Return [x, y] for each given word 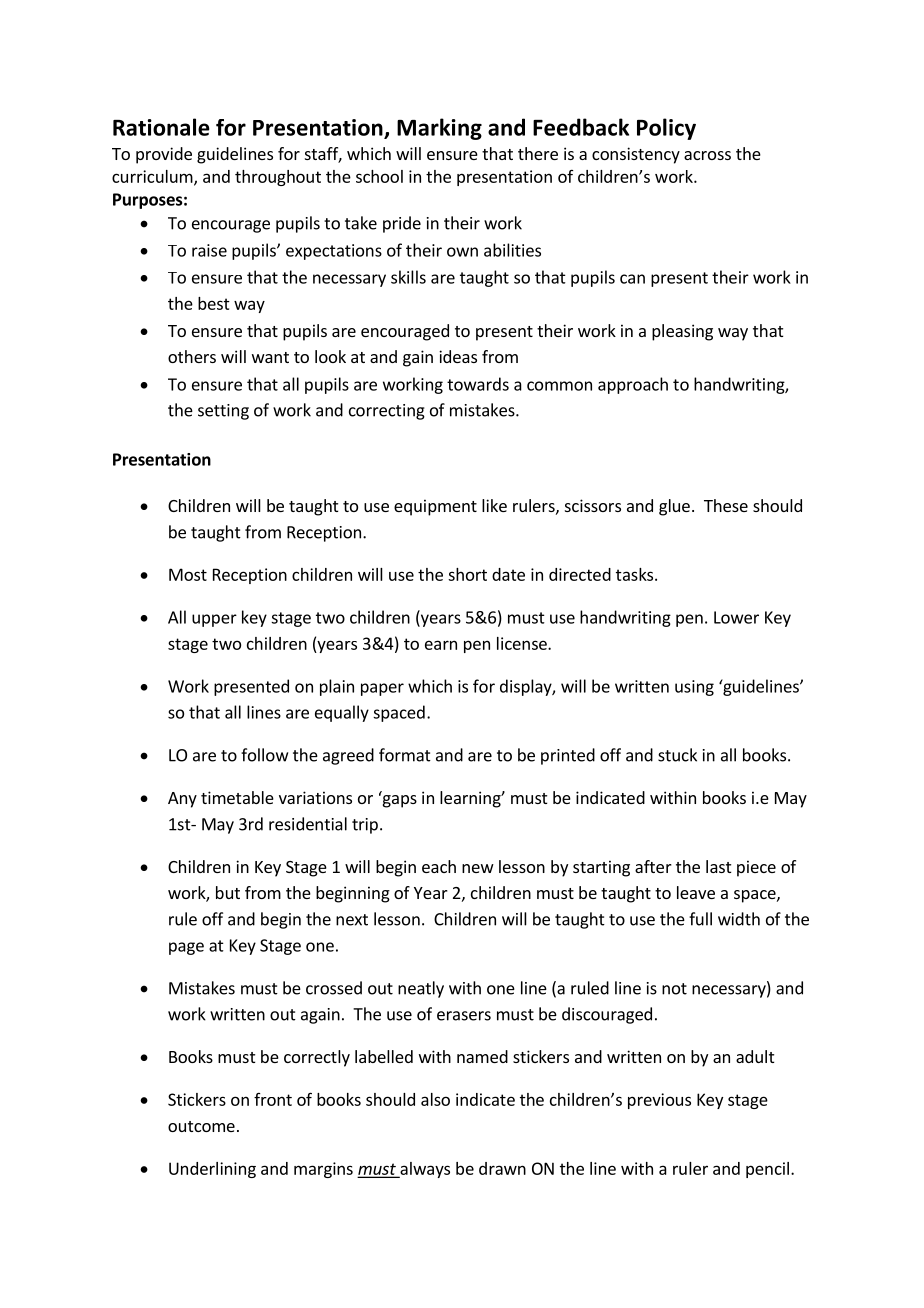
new [478, 868]
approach [633, 385]
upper [214, 620]
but [228, 892]
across [707, 155]
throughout [278, 178]
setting [223, 412]
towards [478, 384]
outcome [201, 1126]
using [694, 688]
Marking [439, 129]
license [523, 643]
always [424, 1170]
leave [696, 892]
